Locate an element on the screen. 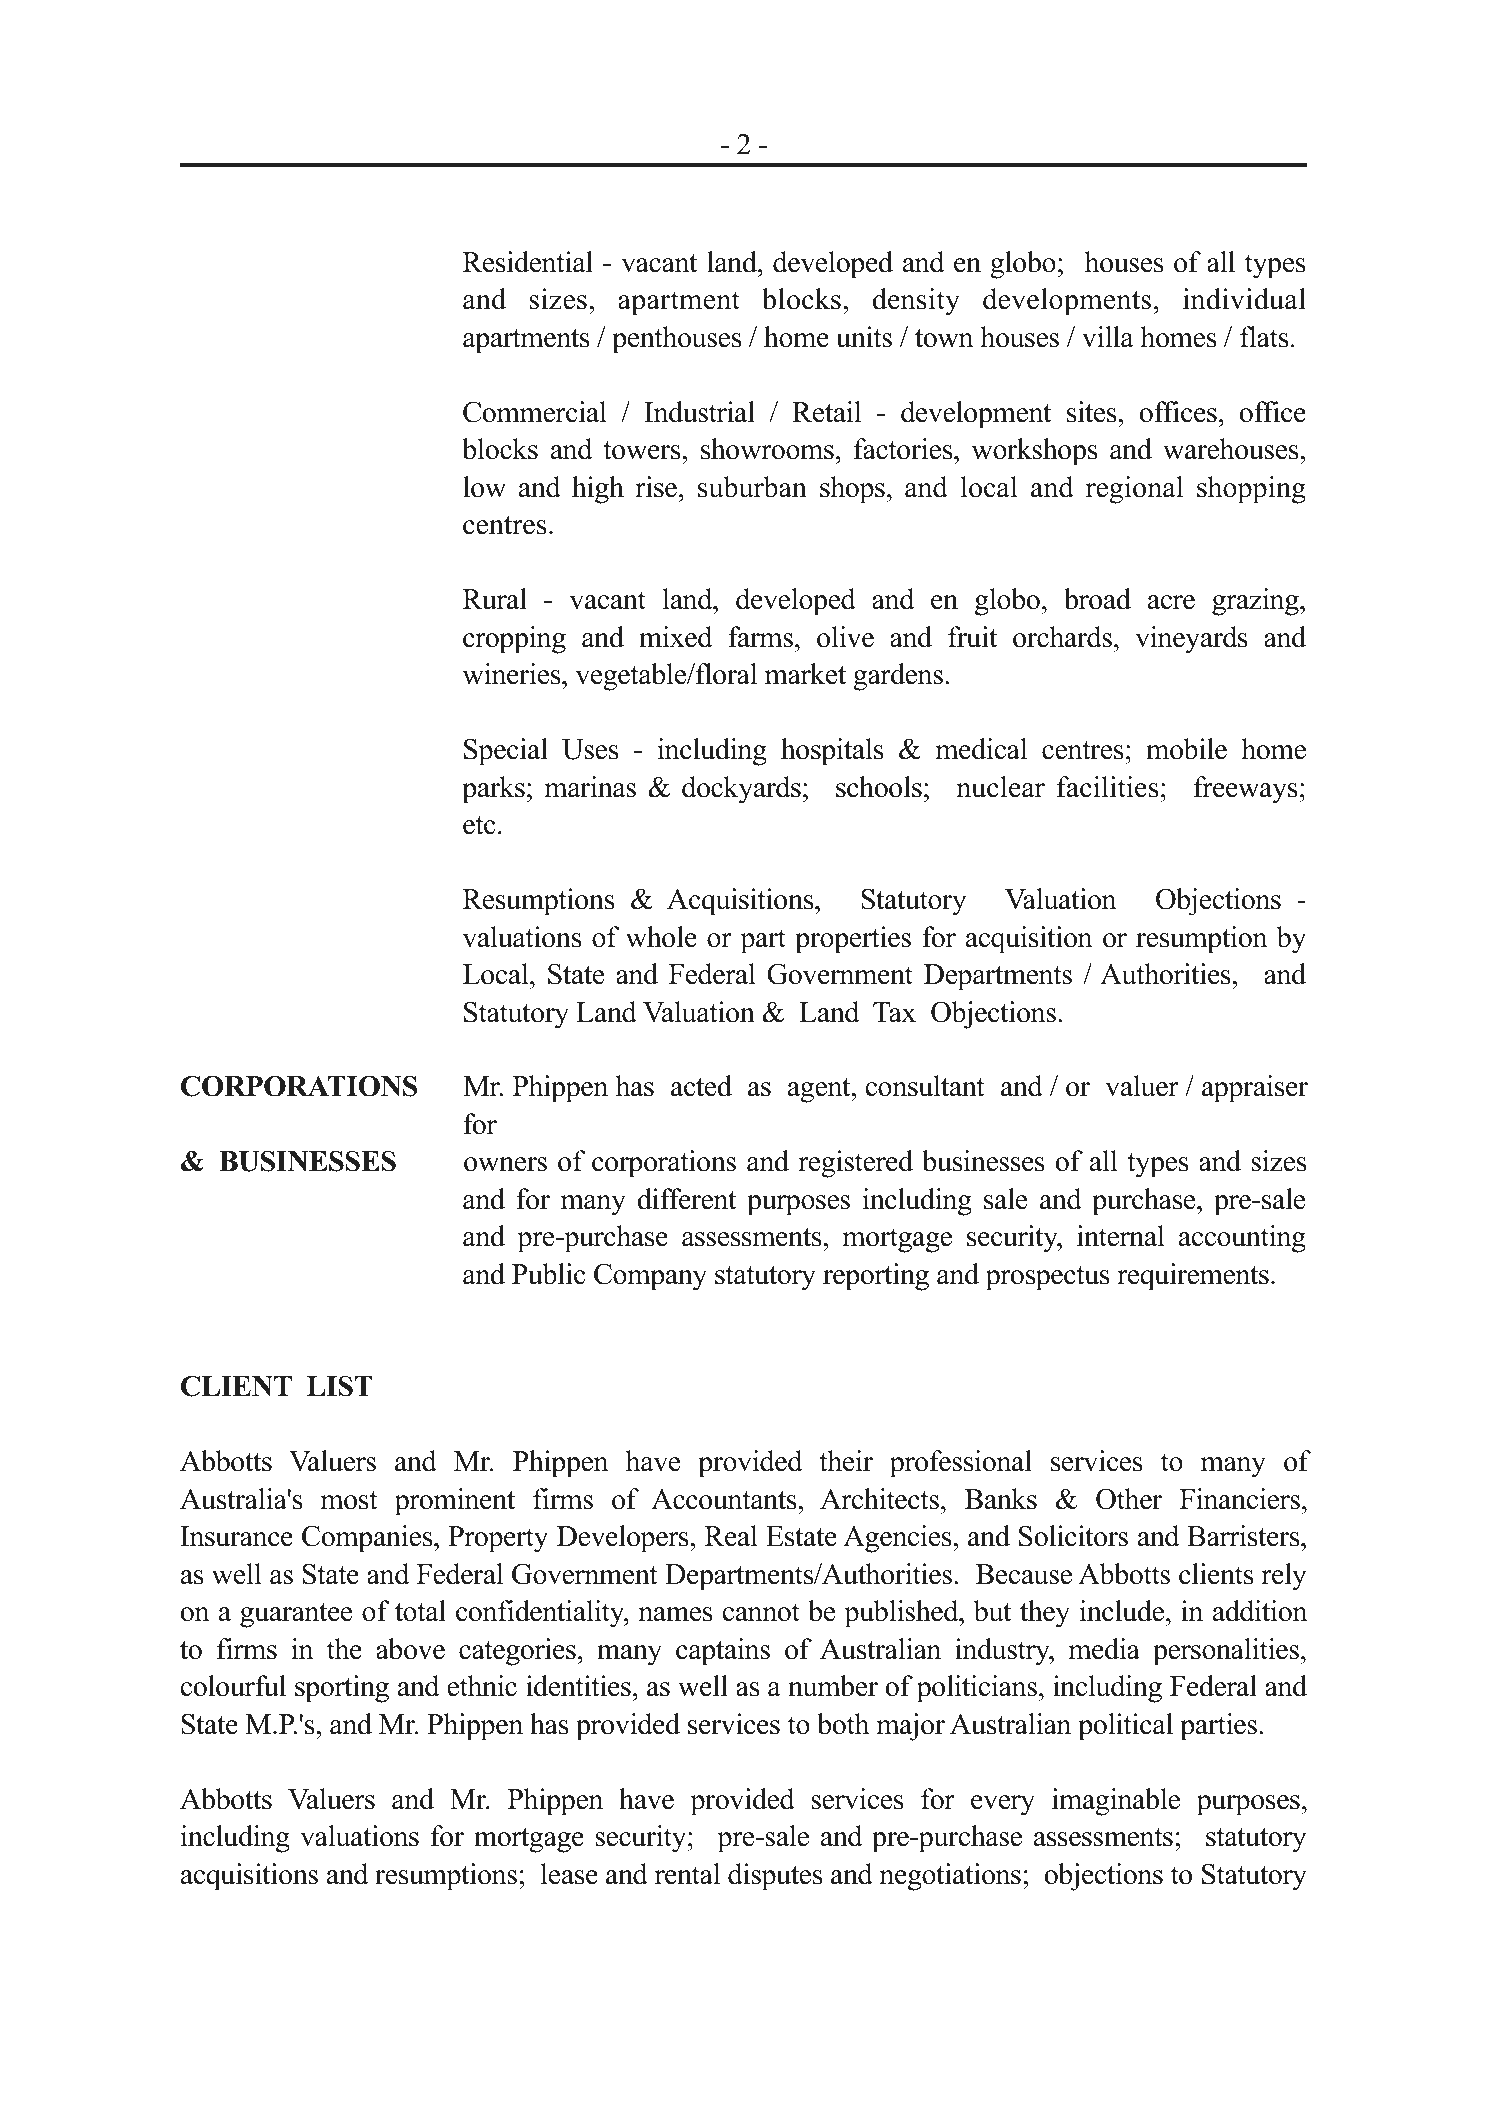 This screenshot has width=1487, height=2104. sporting is located at coordinates (342, 1689).
